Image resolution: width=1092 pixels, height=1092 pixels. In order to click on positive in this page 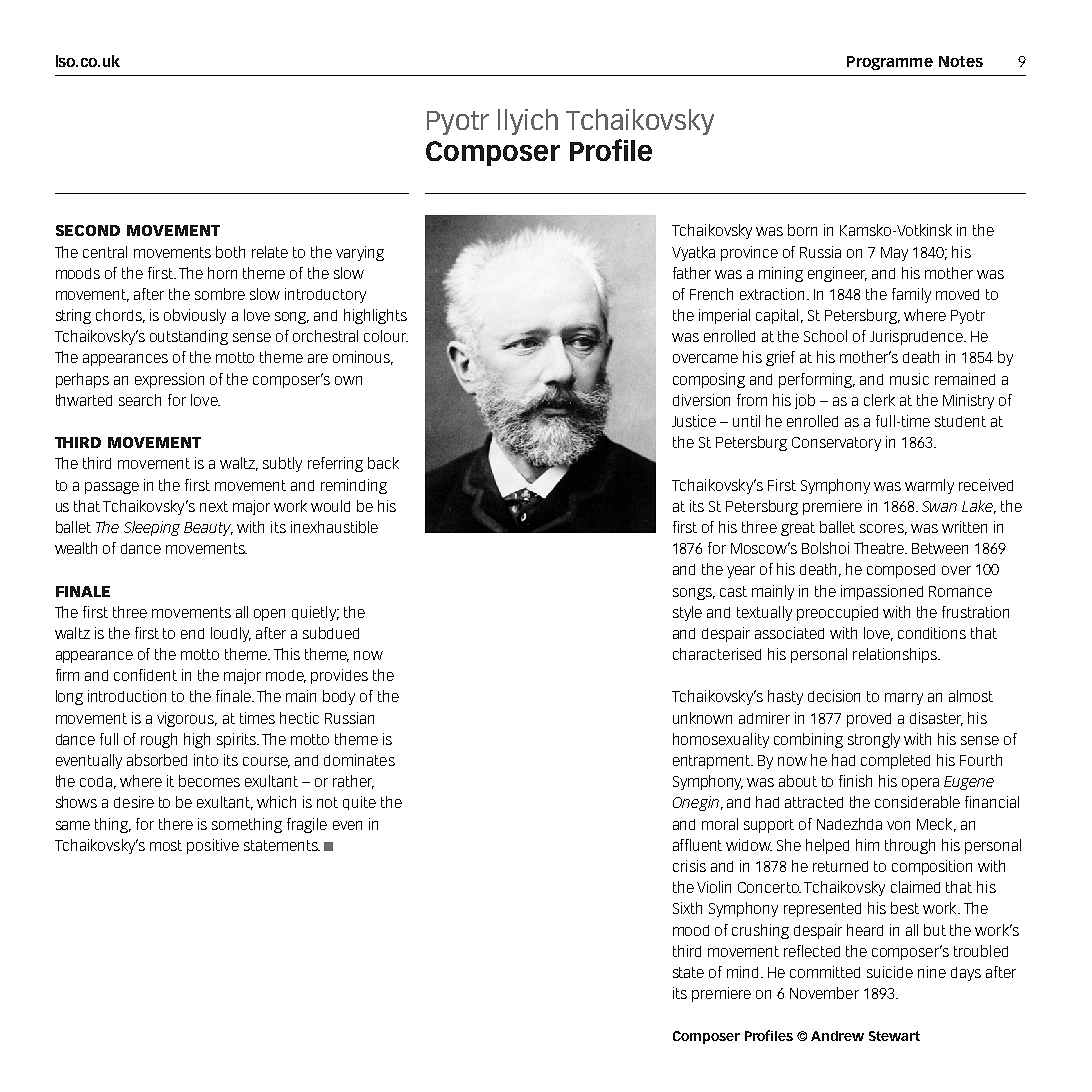, I will do `click(213, 846)`.
